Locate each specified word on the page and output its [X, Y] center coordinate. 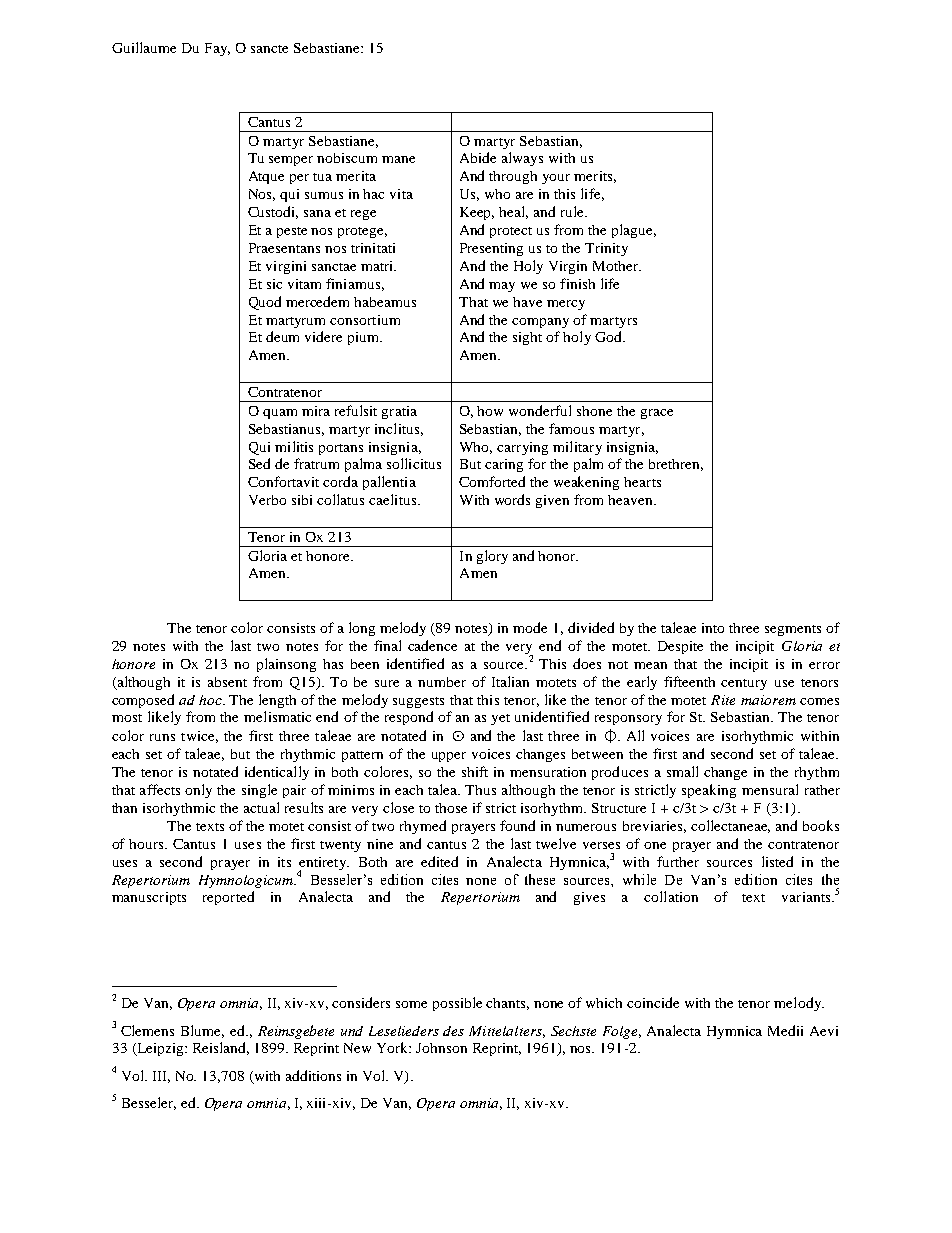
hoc [211, 700]
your [556, 179]
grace [657, 414]
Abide [478, 157]
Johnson [441, 1048]
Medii [785, 1030]
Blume [202, 1031]
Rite [723, 700]
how [490, 411]
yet [500, 719]
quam [280, 414]
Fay [217, 49]
